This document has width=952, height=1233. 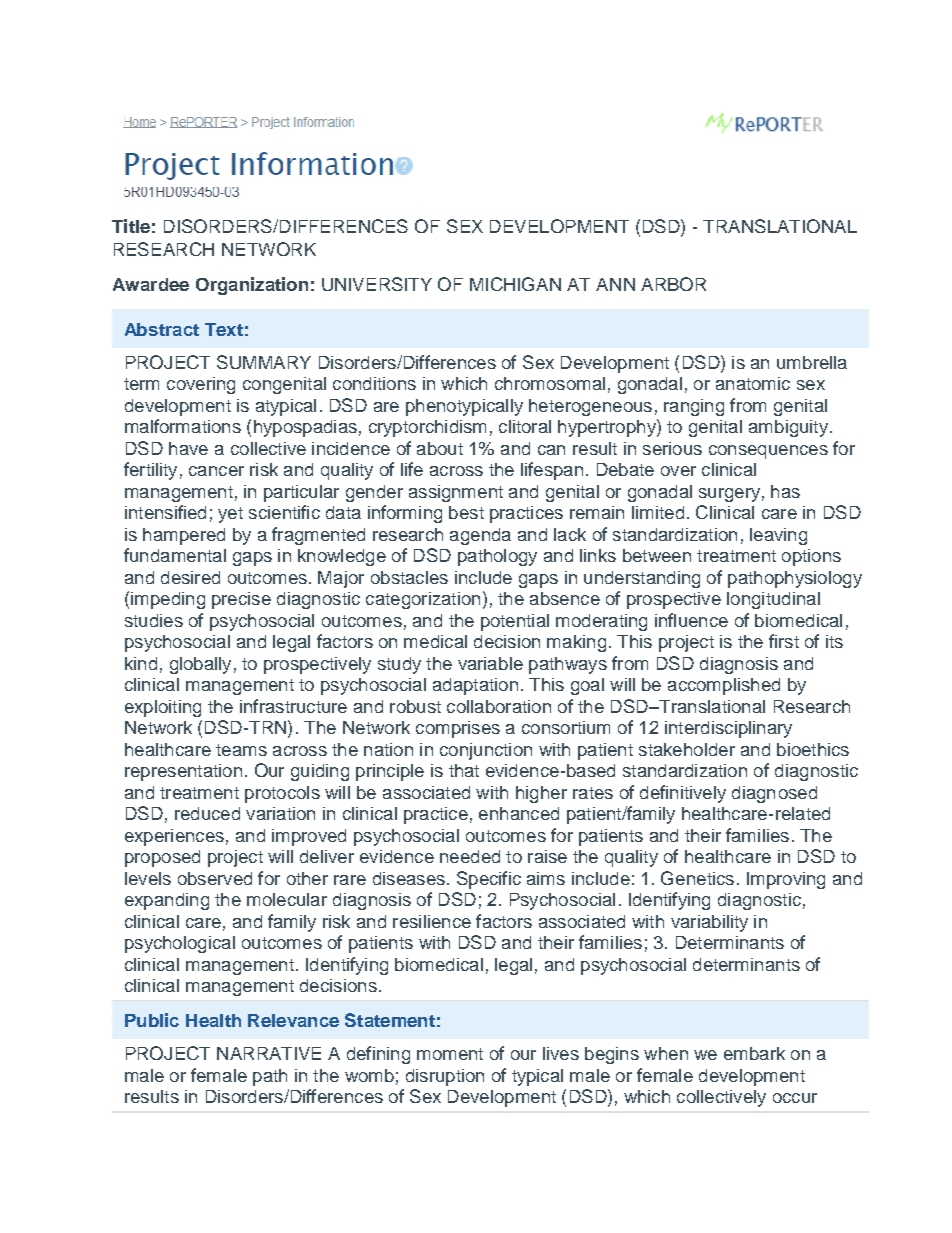 I want to click on MICHIGAN, so click(x=515, y=284).
